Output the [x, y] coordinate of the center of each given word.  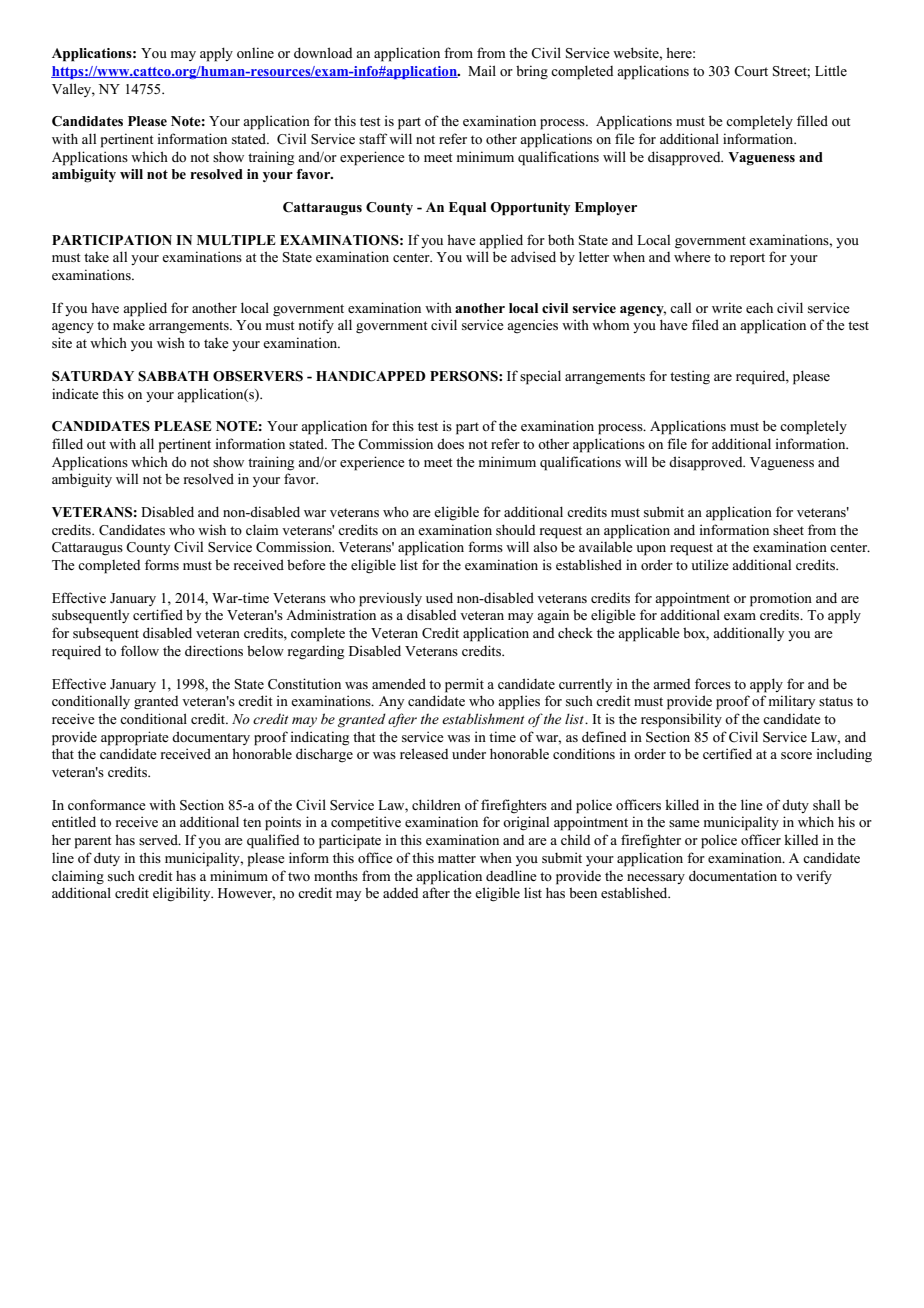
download [323, 52]
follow [140, 650]
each [759, 308]
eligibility [183, 894]
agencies [532, 326]
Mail [482, 70]
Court [751, 71]
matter [457, 858]
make [129, 325]
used [439, 597]
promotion [781, 599]
